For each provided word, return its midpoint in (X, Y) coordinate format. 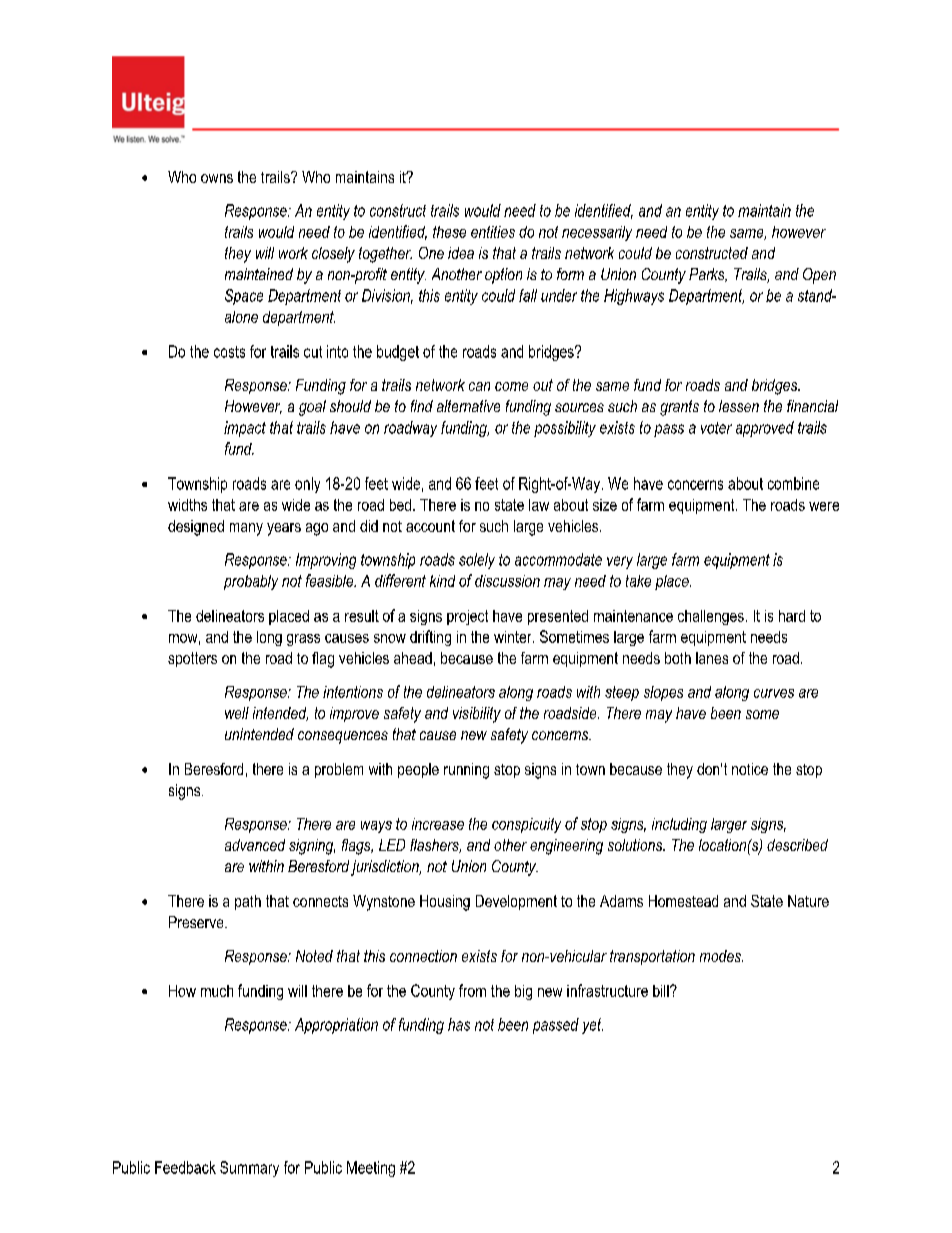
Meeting (371, 1169)
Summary (249, 1169)
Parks (708, 275)
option (503, 276)
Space (244, 297)
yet (592, 1026)
